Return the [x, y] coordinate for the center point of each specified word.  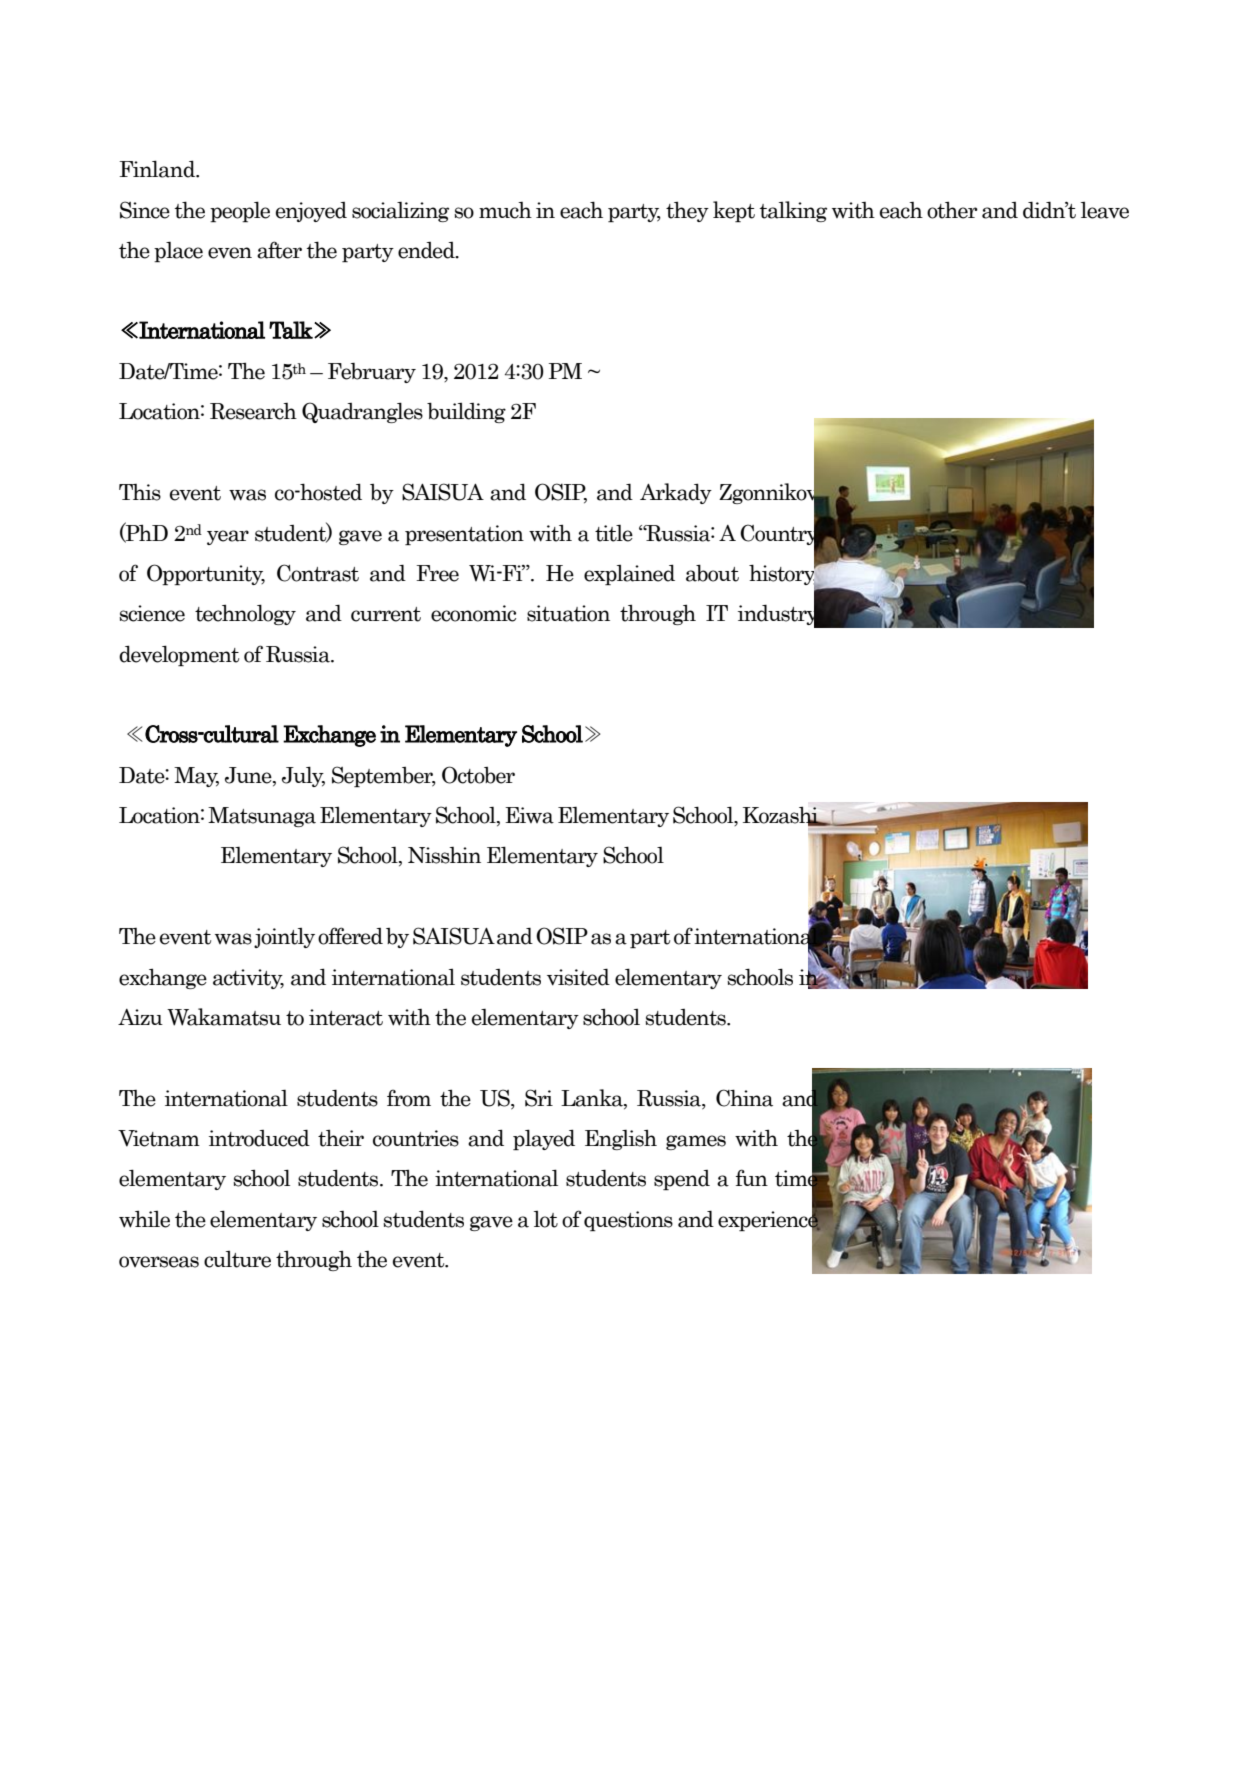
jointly [284, 938]
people [240, 211]
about [712, 573]
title [614, 533]
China [744, 1098]
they [687, 211]
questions [628, 1221]
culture [237, 1259]
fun [752, 1177]
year [228, 537]
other [952, 210]
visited [578, 977]
